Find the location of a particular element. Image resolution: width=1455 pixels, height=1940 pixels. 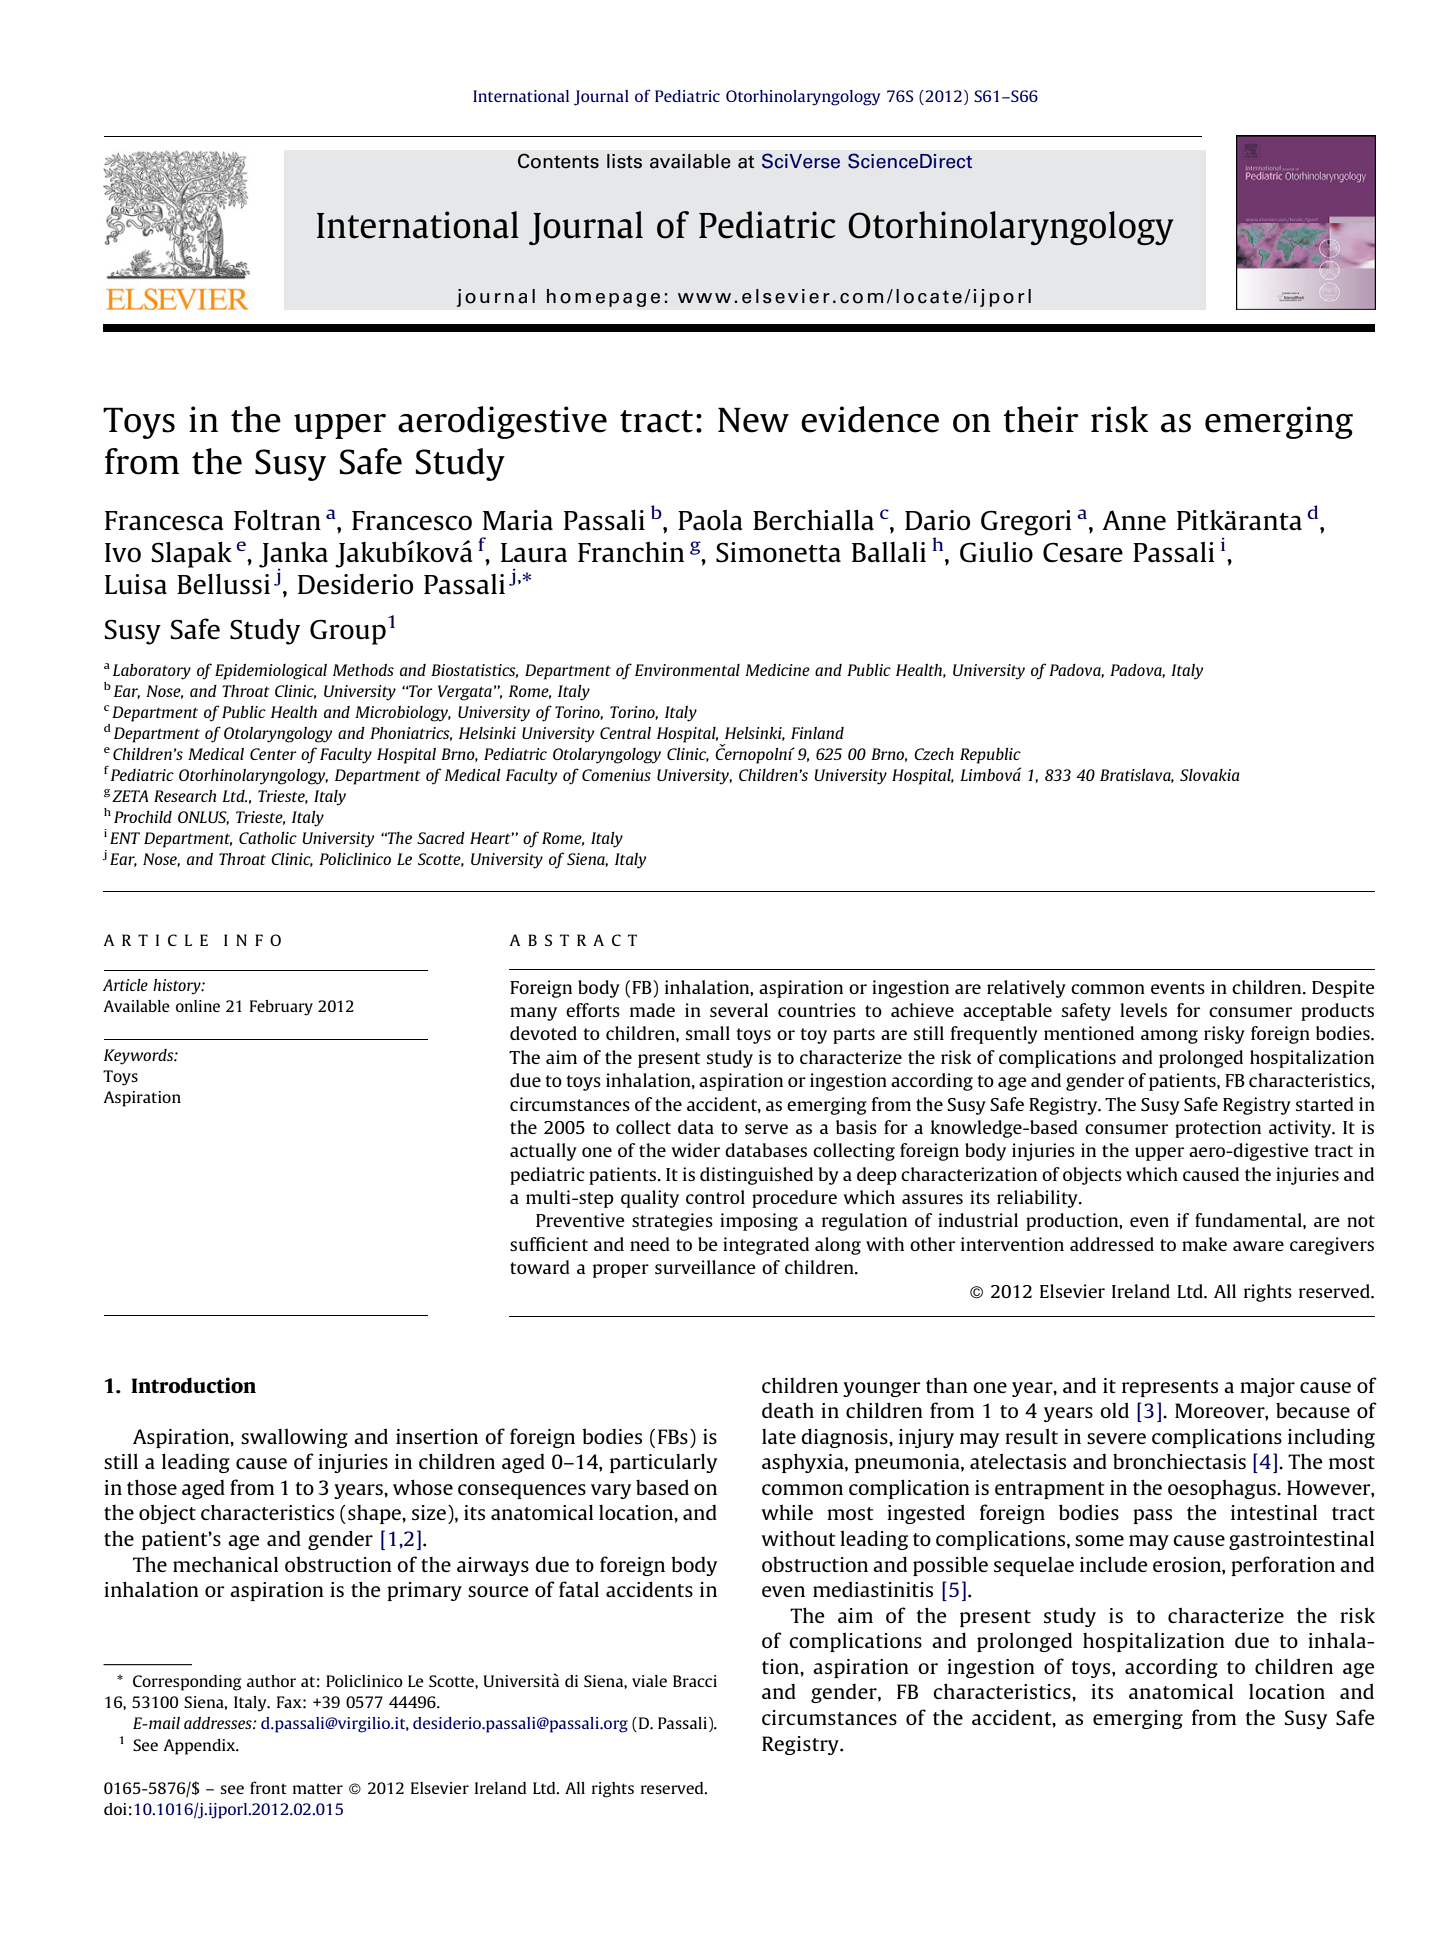

swallowing is located at coordinates (294, 1438).
